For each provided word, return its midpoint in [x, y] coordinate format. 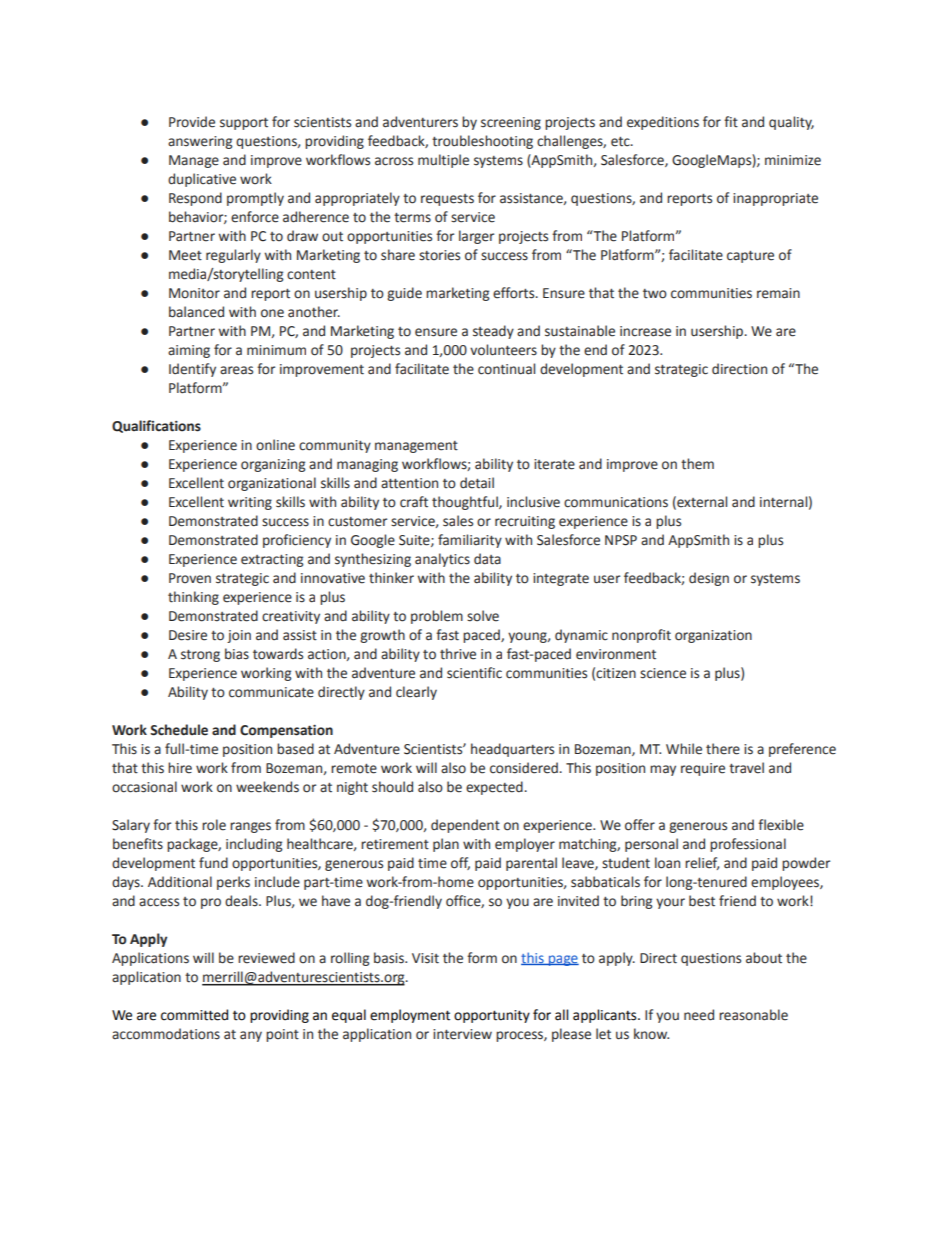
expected [494, 788]
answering [200, 142]
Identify [192, 370]
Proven [190, 578]
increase [645, 331]
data [487, 559]
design [709, 579]
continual [506, 369]
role [214, 825]
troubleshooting [482, 142]
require [703, 769]
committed [194, 1015]
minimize [793, 160]
